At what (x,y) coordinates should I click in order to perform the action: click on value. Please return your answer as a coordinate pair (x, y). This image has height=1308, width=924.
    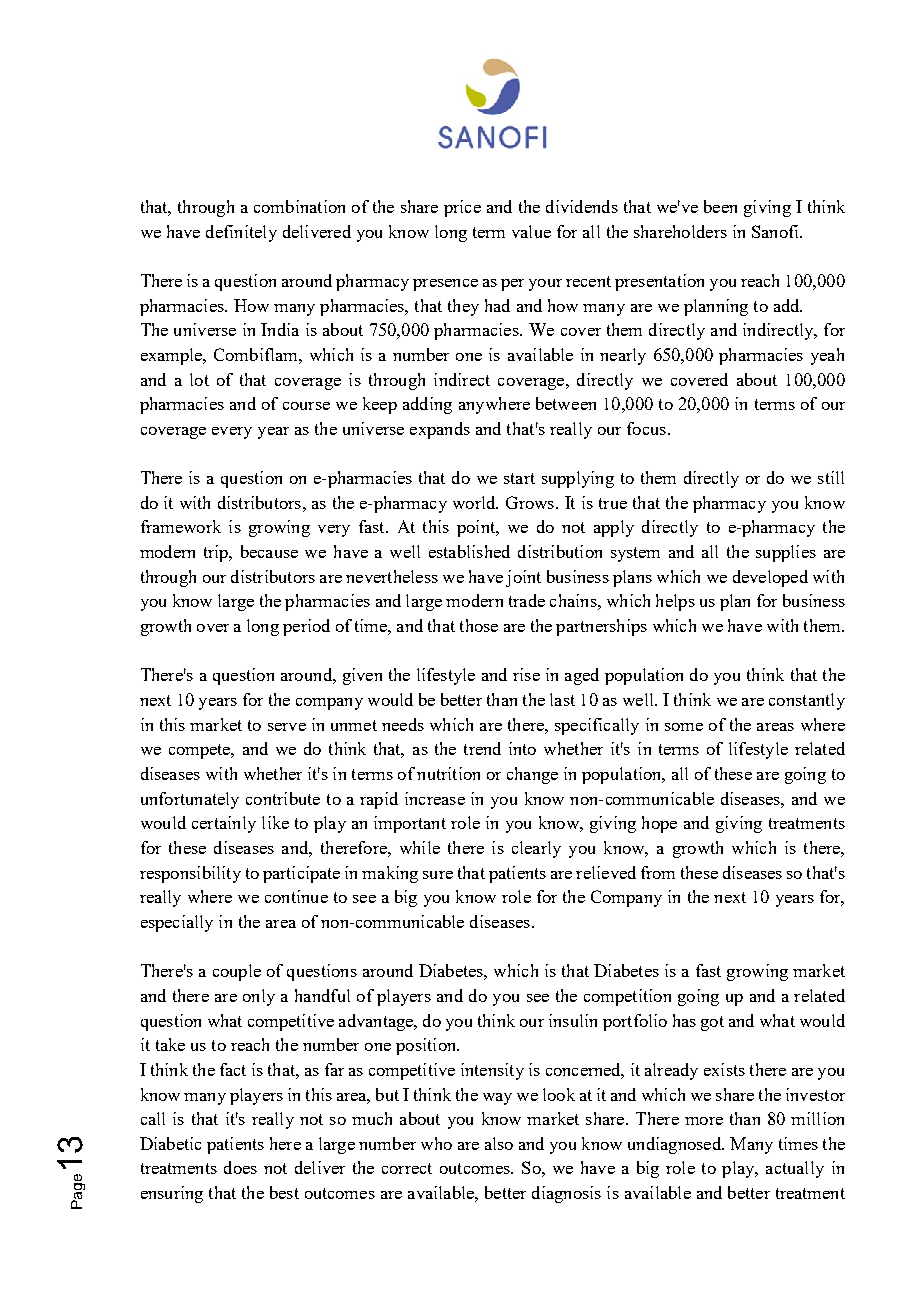
    Looking at the image, I should click on (531, 231).
